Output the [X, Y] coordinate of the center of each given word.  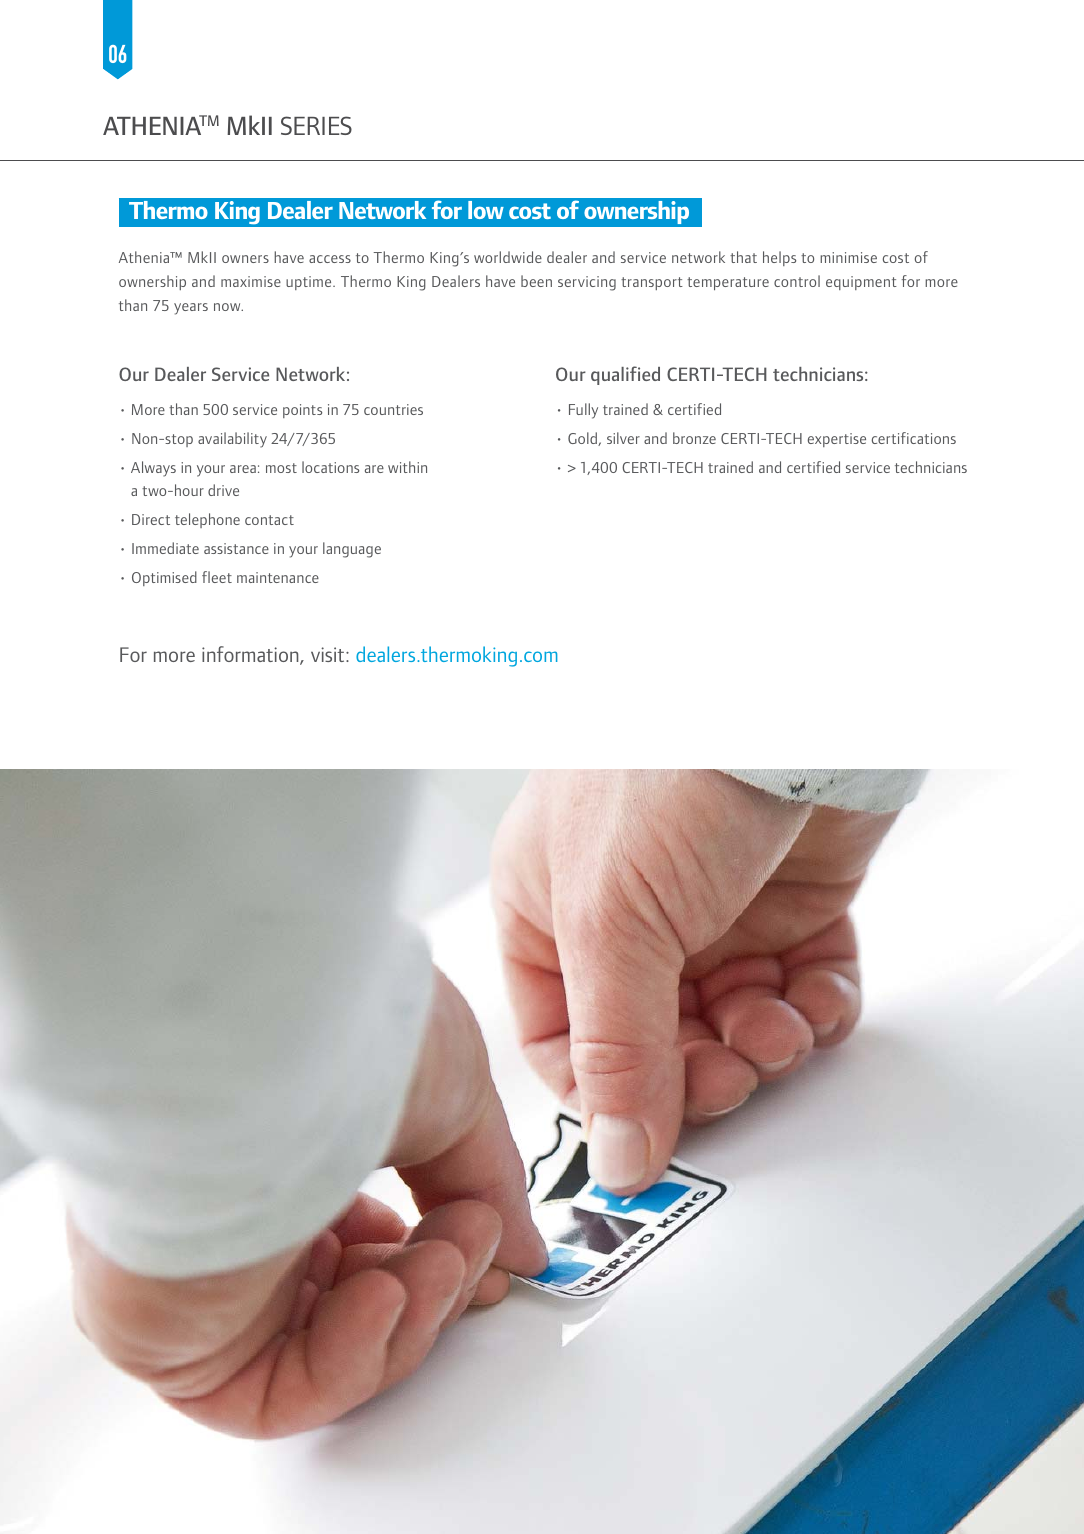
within [407, 467]
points [302, 411]
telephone [207, 520]
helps [779, 258]
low [486, 210]
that [743, 257]
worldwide [508, 257]
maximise [251, 281]
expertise [837, 440]
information [251, 655]
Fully [583, 411]
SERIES [316, 125]
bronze [694, 438]
